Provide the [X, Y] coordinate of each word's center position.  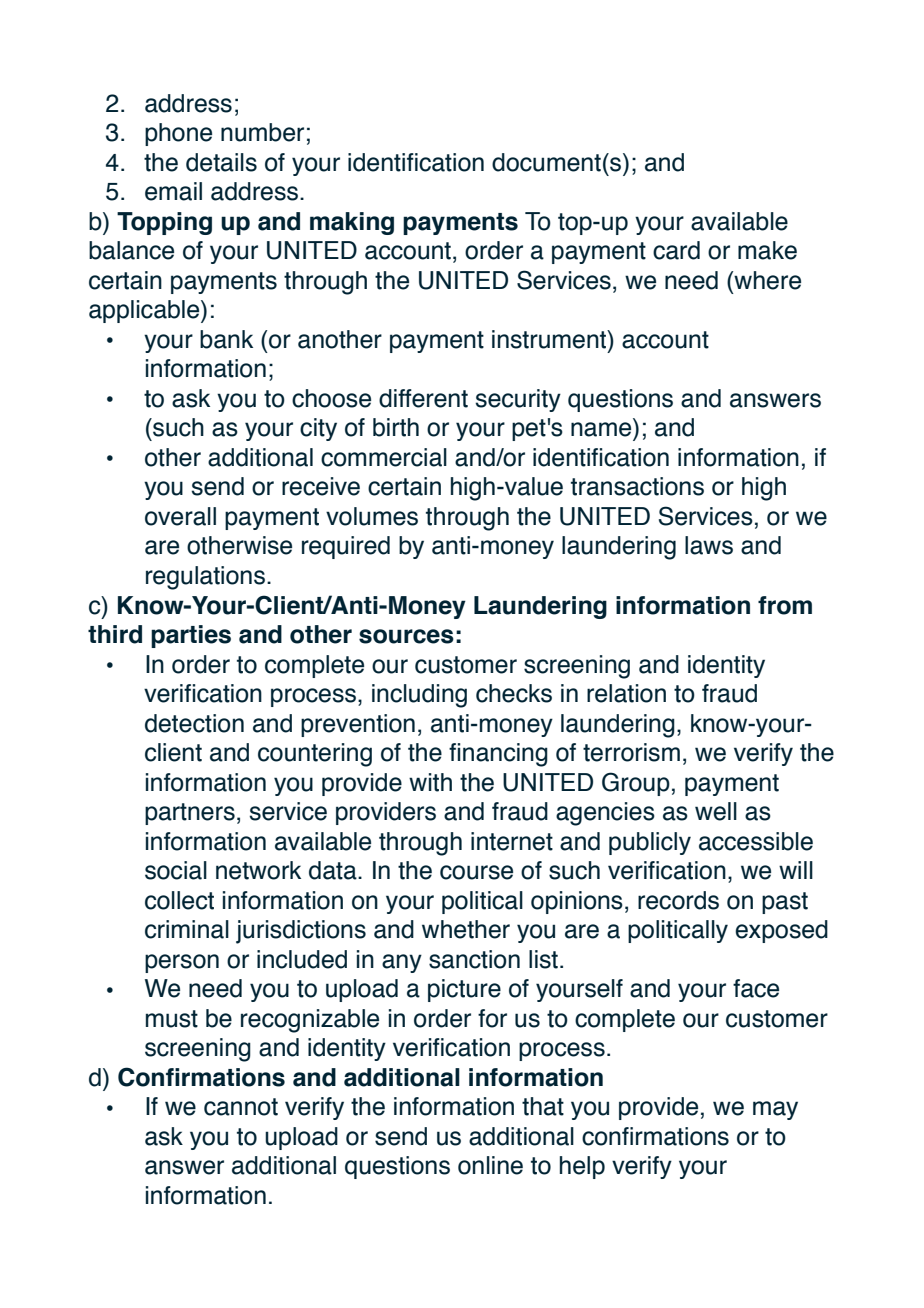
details [221, 162]
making [352, 223]
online [490, 1165]
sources [406, 636]
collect [179, 900]
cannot [241, 1107]
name [601, 429]
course [476, 872]
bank [226, 339]
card [676, 250]
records [678, 900]
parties [191, 636]
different [423, 398]
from [785, 605]
